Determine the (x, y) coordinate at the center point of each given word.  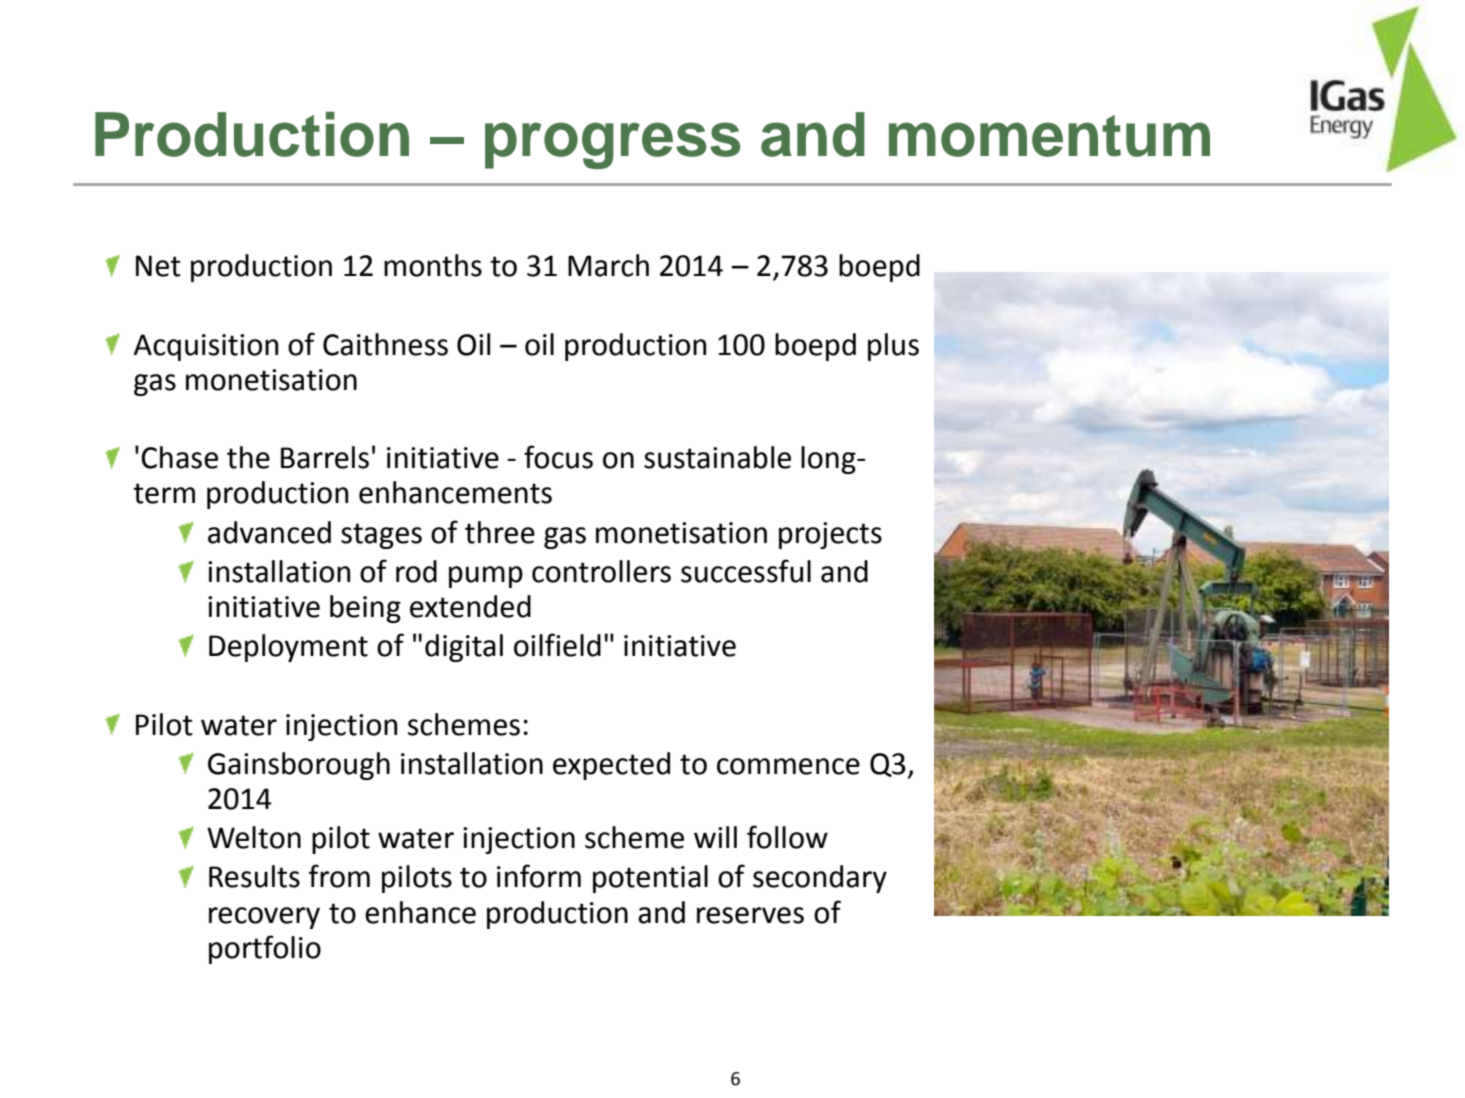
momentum (1049, 136)
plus (893, 347)
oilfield (557, 645)
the (248, 457)
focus (558, 457)
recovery (264, 918)
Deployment (288, 648)
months (433, 265)
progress (612, 145)
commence (788, 766)
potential (650, 879)
